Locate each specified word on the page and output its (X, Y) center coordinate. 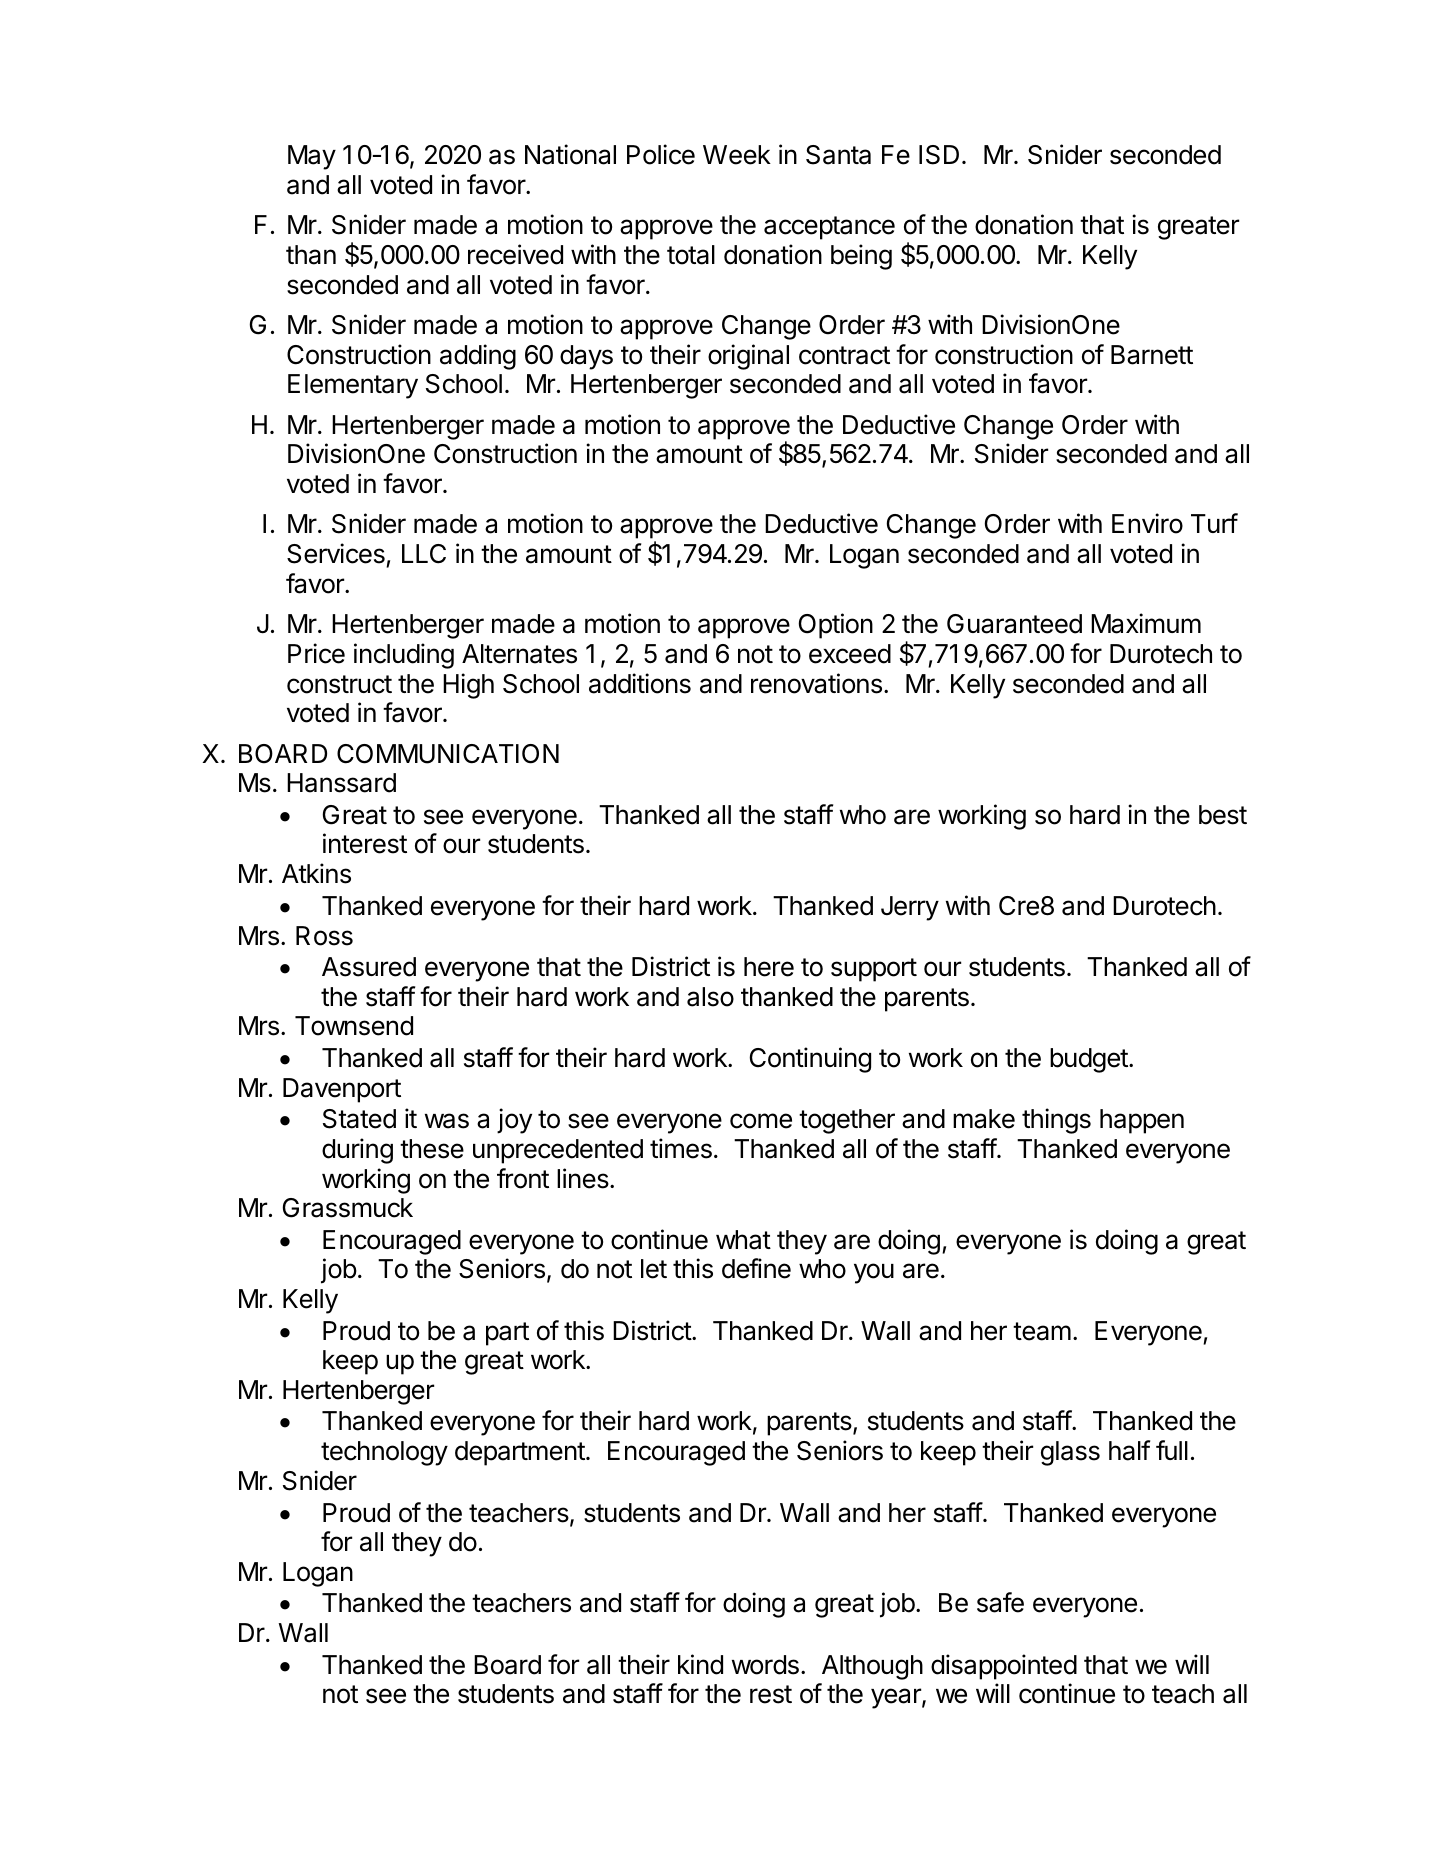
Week (737, 155)
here (769, 967)
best (1223, 815)
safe (1000, 1602)
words (765, 1665)
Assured (369, 967)
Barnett (1152, 355)
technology (384, 1453)
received (515, 254)
